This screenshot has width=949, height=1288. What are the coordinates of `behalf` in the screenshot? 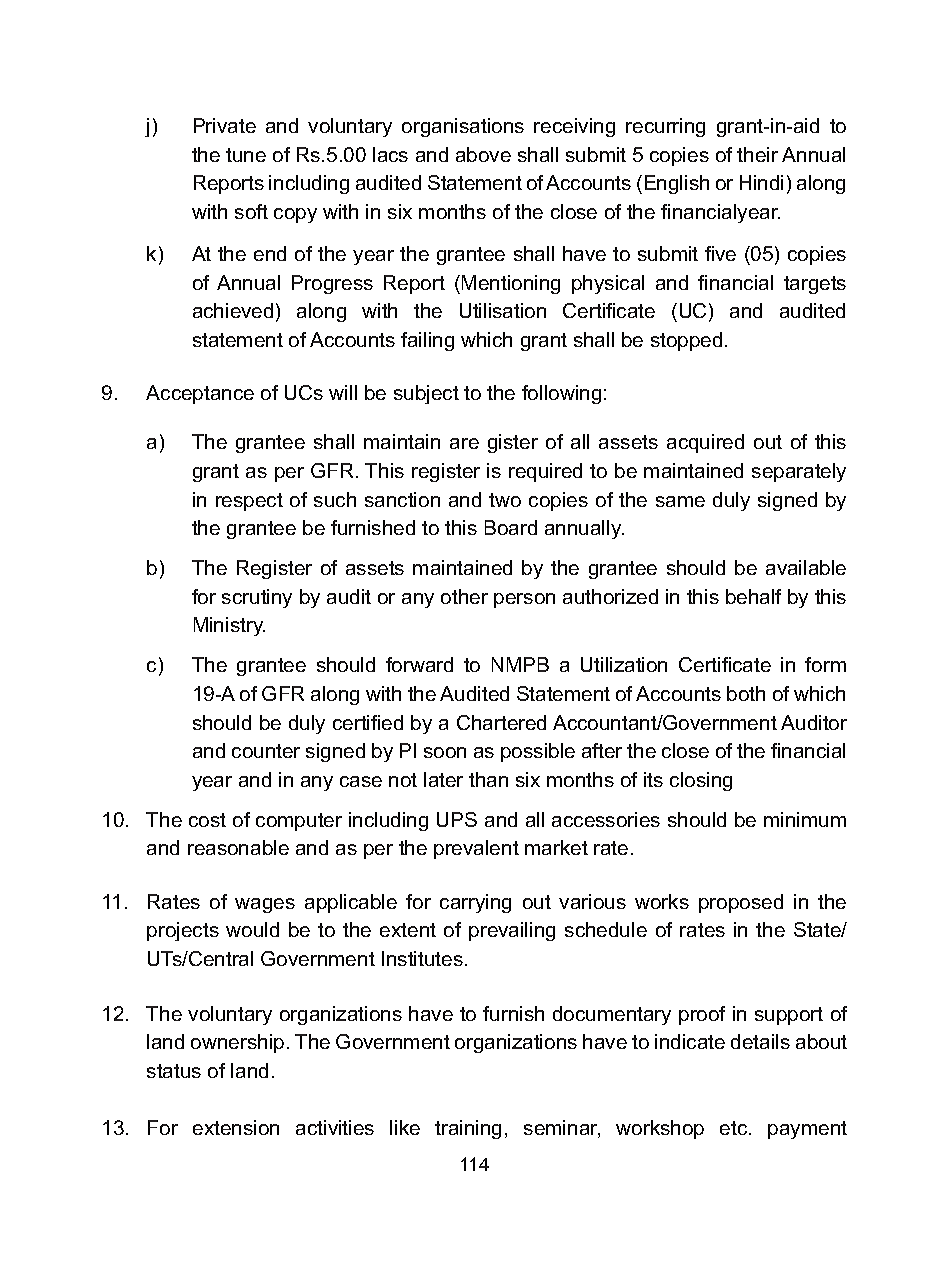 It's located at (753, 596).
